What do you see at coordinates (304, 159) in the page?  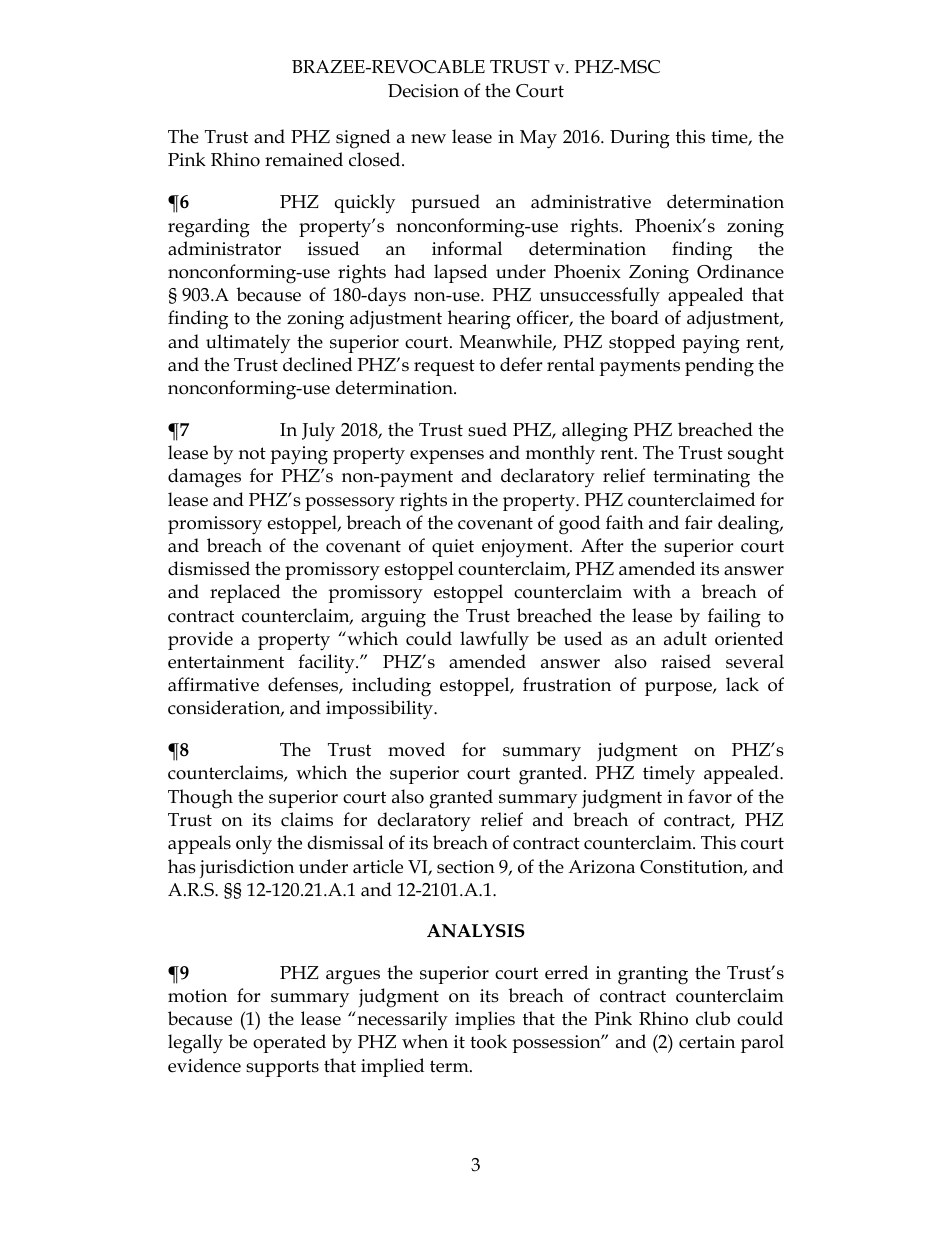 I see `remained` at bounding box center [304, 159].
